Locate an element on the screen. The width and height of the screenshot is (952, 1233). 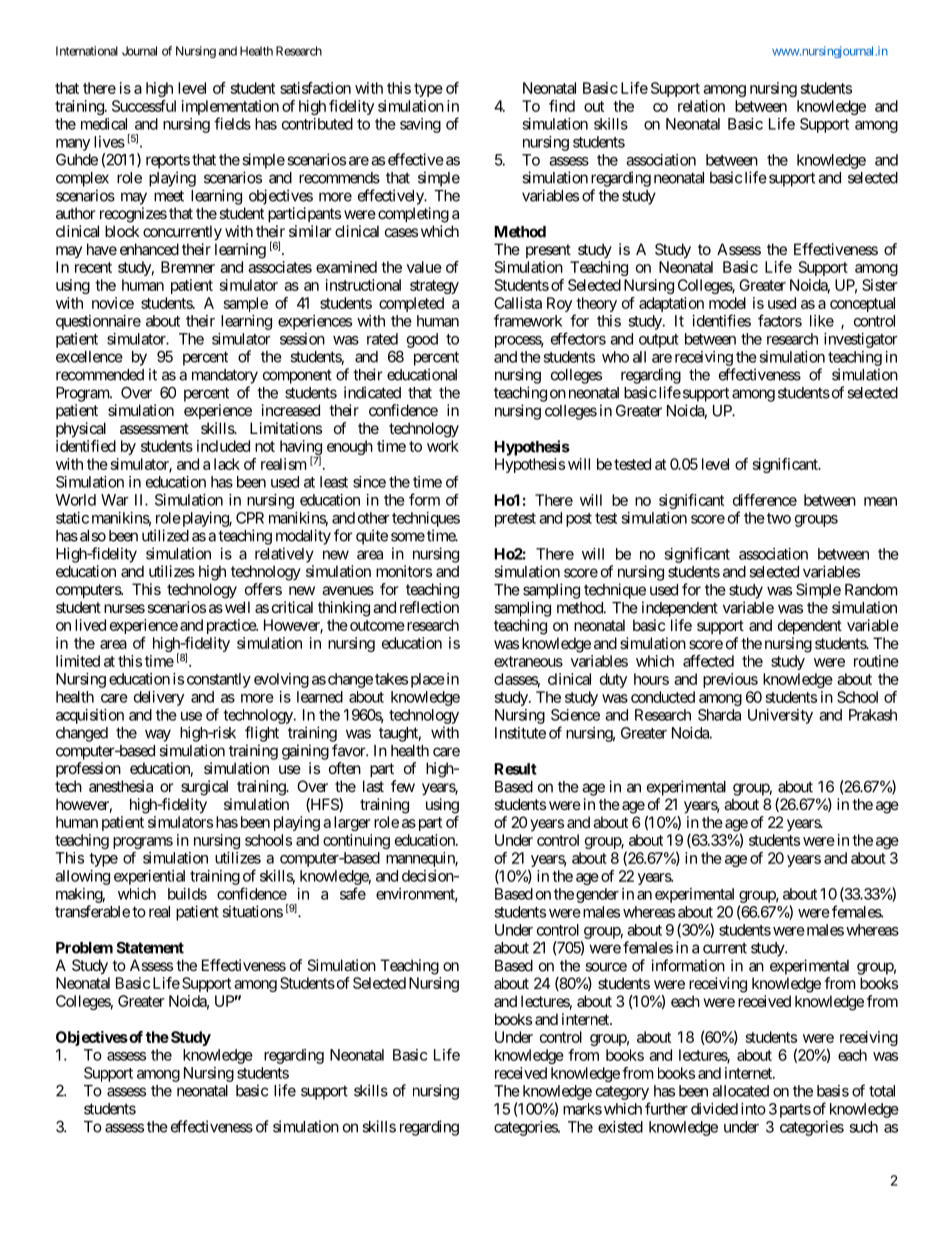
Successful is located at coordinates (144, 106).
